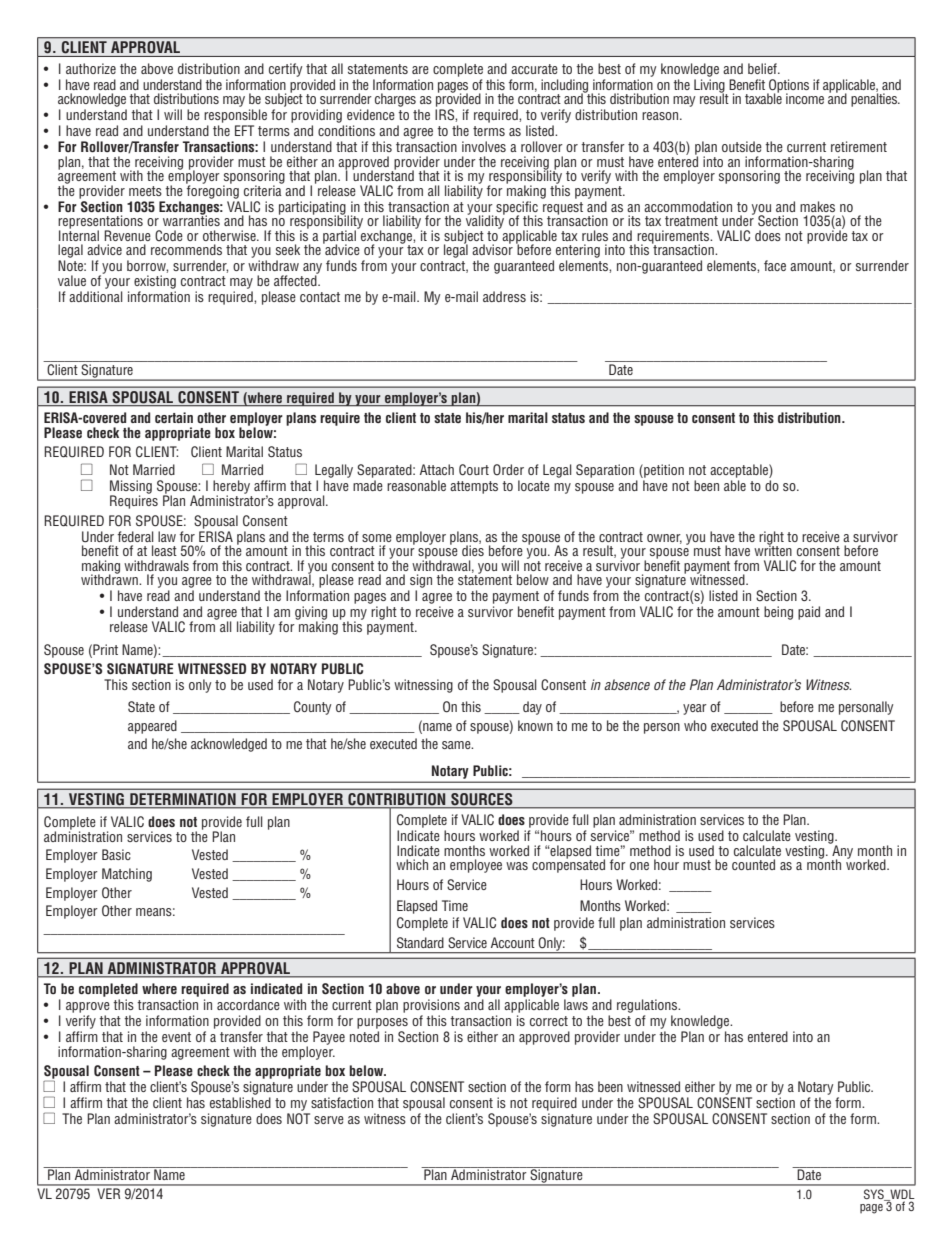 This screenshot has height=1233, width=952. Describe the element at coordinates (788, 87) in the screenshot. I see `Options` at that location.
